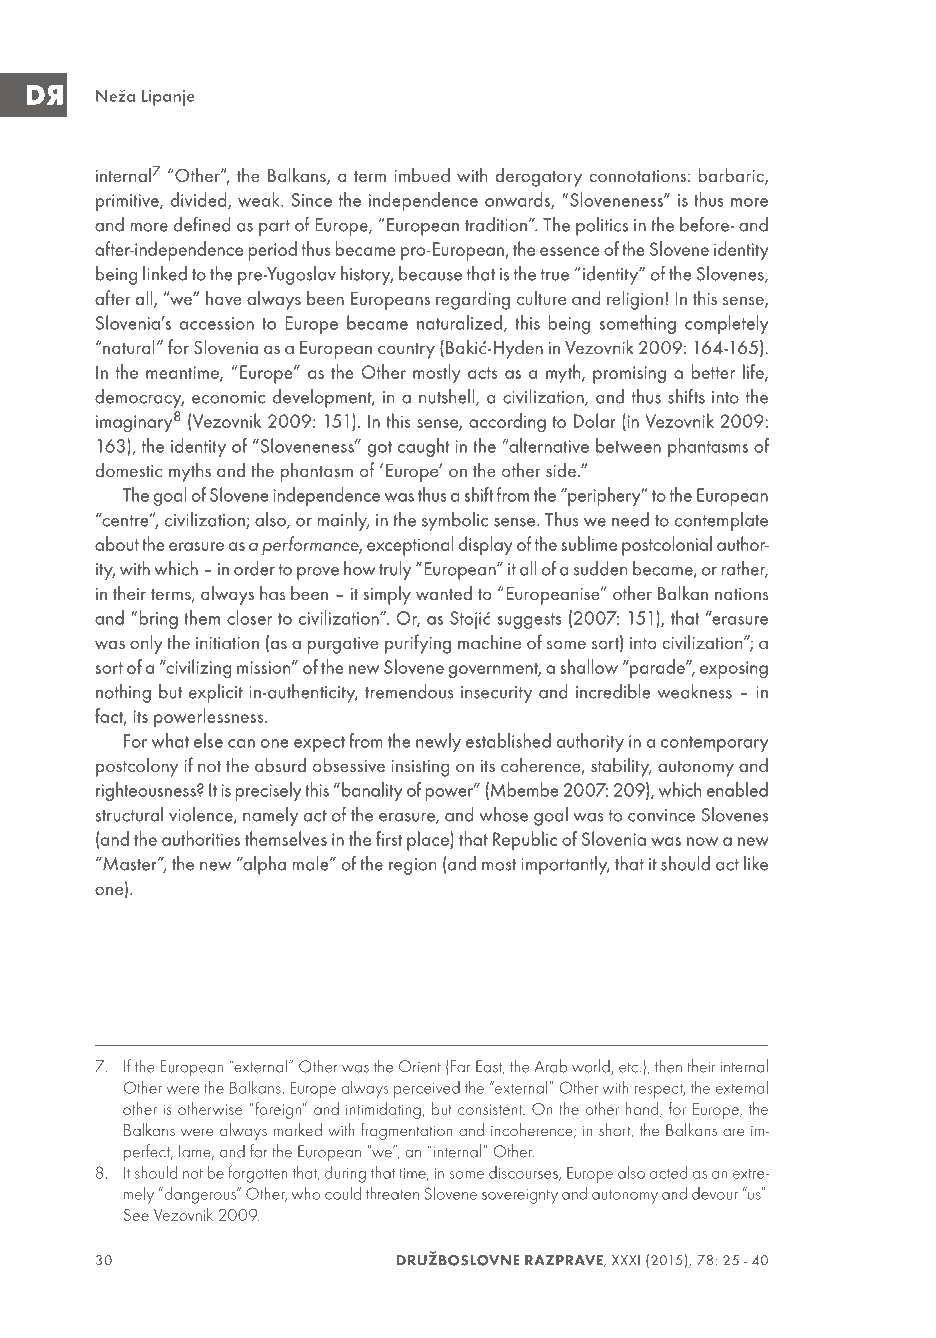 Image resolution: width=936 pixels, height=1338 pixels. Describe the element at coordinates (200, 200) in the screenshot. I see `divided` at that location.
